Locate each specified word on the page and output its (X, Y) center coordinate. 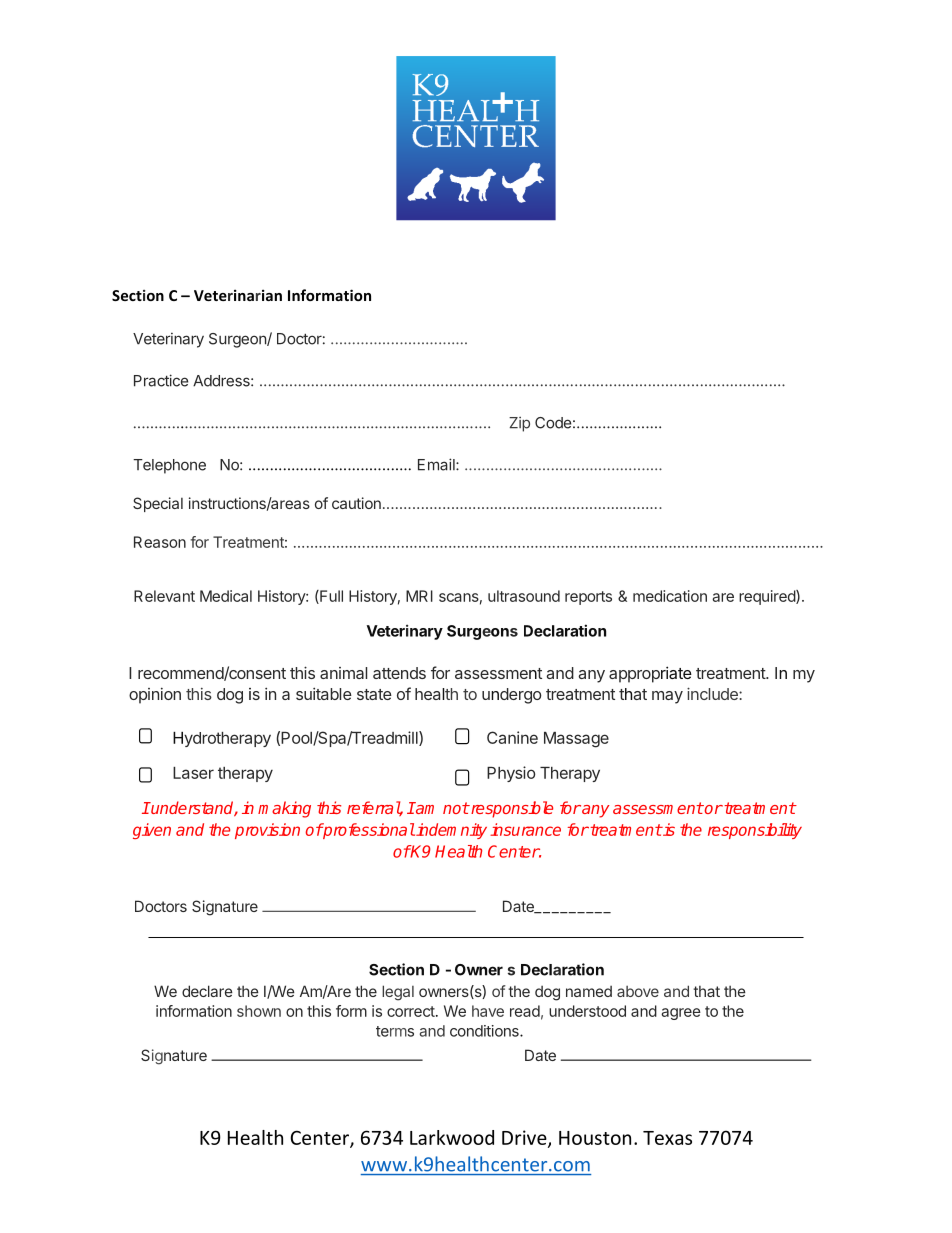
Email (437, 464)
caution (356, 503)
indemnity (450, 831)
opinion (155, 695)
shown (259, 1011)
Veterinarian (238, 295)
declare (207, 991)
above (638, 991)
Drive (525, 1138)
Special (158, 504)
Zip (519, 424)
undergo (512, 696)
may (667, 697)
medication (670, 596)
